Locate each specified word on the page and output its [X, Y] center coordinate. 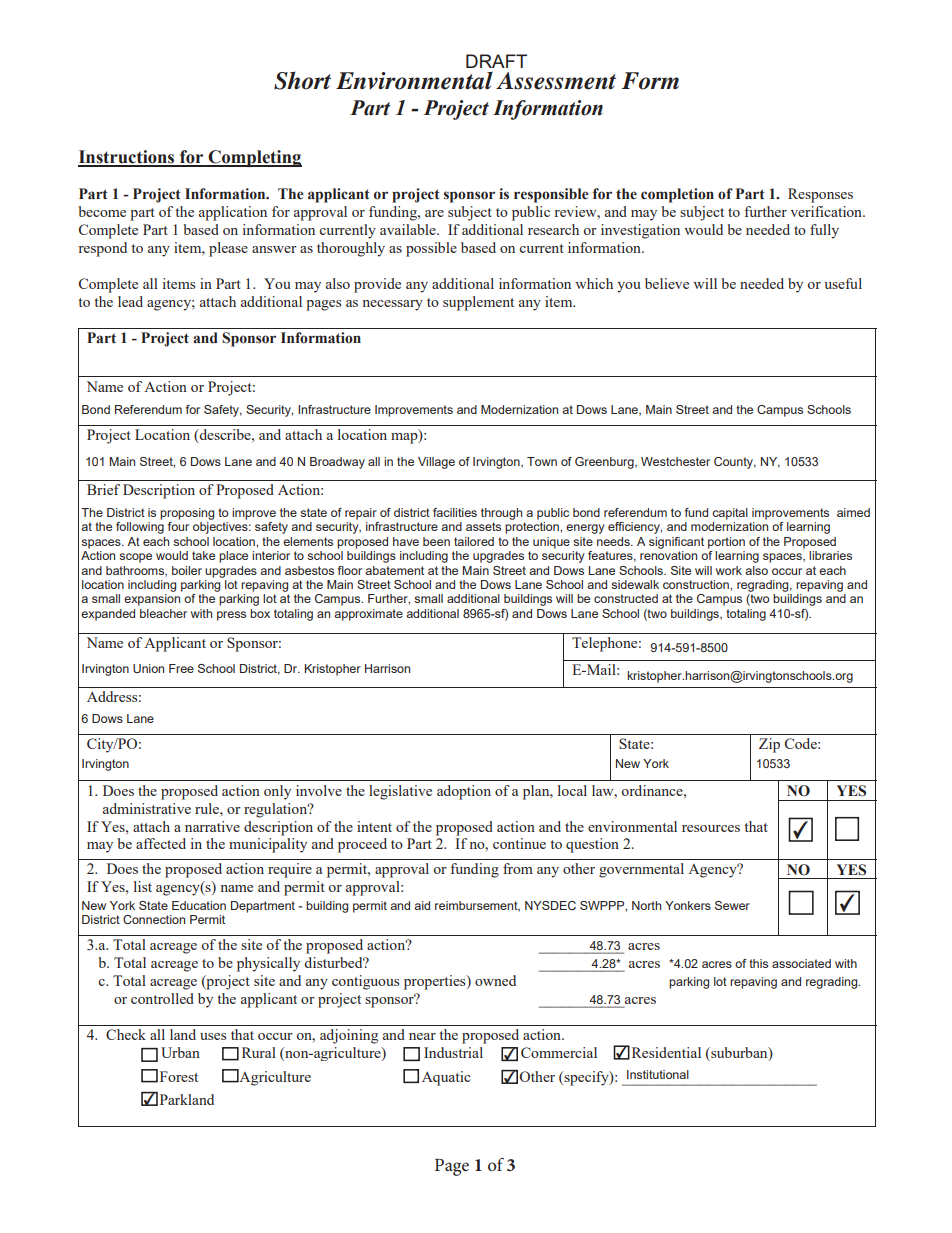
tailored [474, 541]
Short [302, 80]
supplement [478, 303]
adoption [464, 792]
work [729, 570]
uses [213, 1036]
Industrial [453, 1052]
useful [843, 283]
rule [208, 808]
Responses [820, 195]
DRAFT [496, 61]
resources [711, 828]
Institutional [658, 1074]
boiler [187, 570]
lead [130, 301]
